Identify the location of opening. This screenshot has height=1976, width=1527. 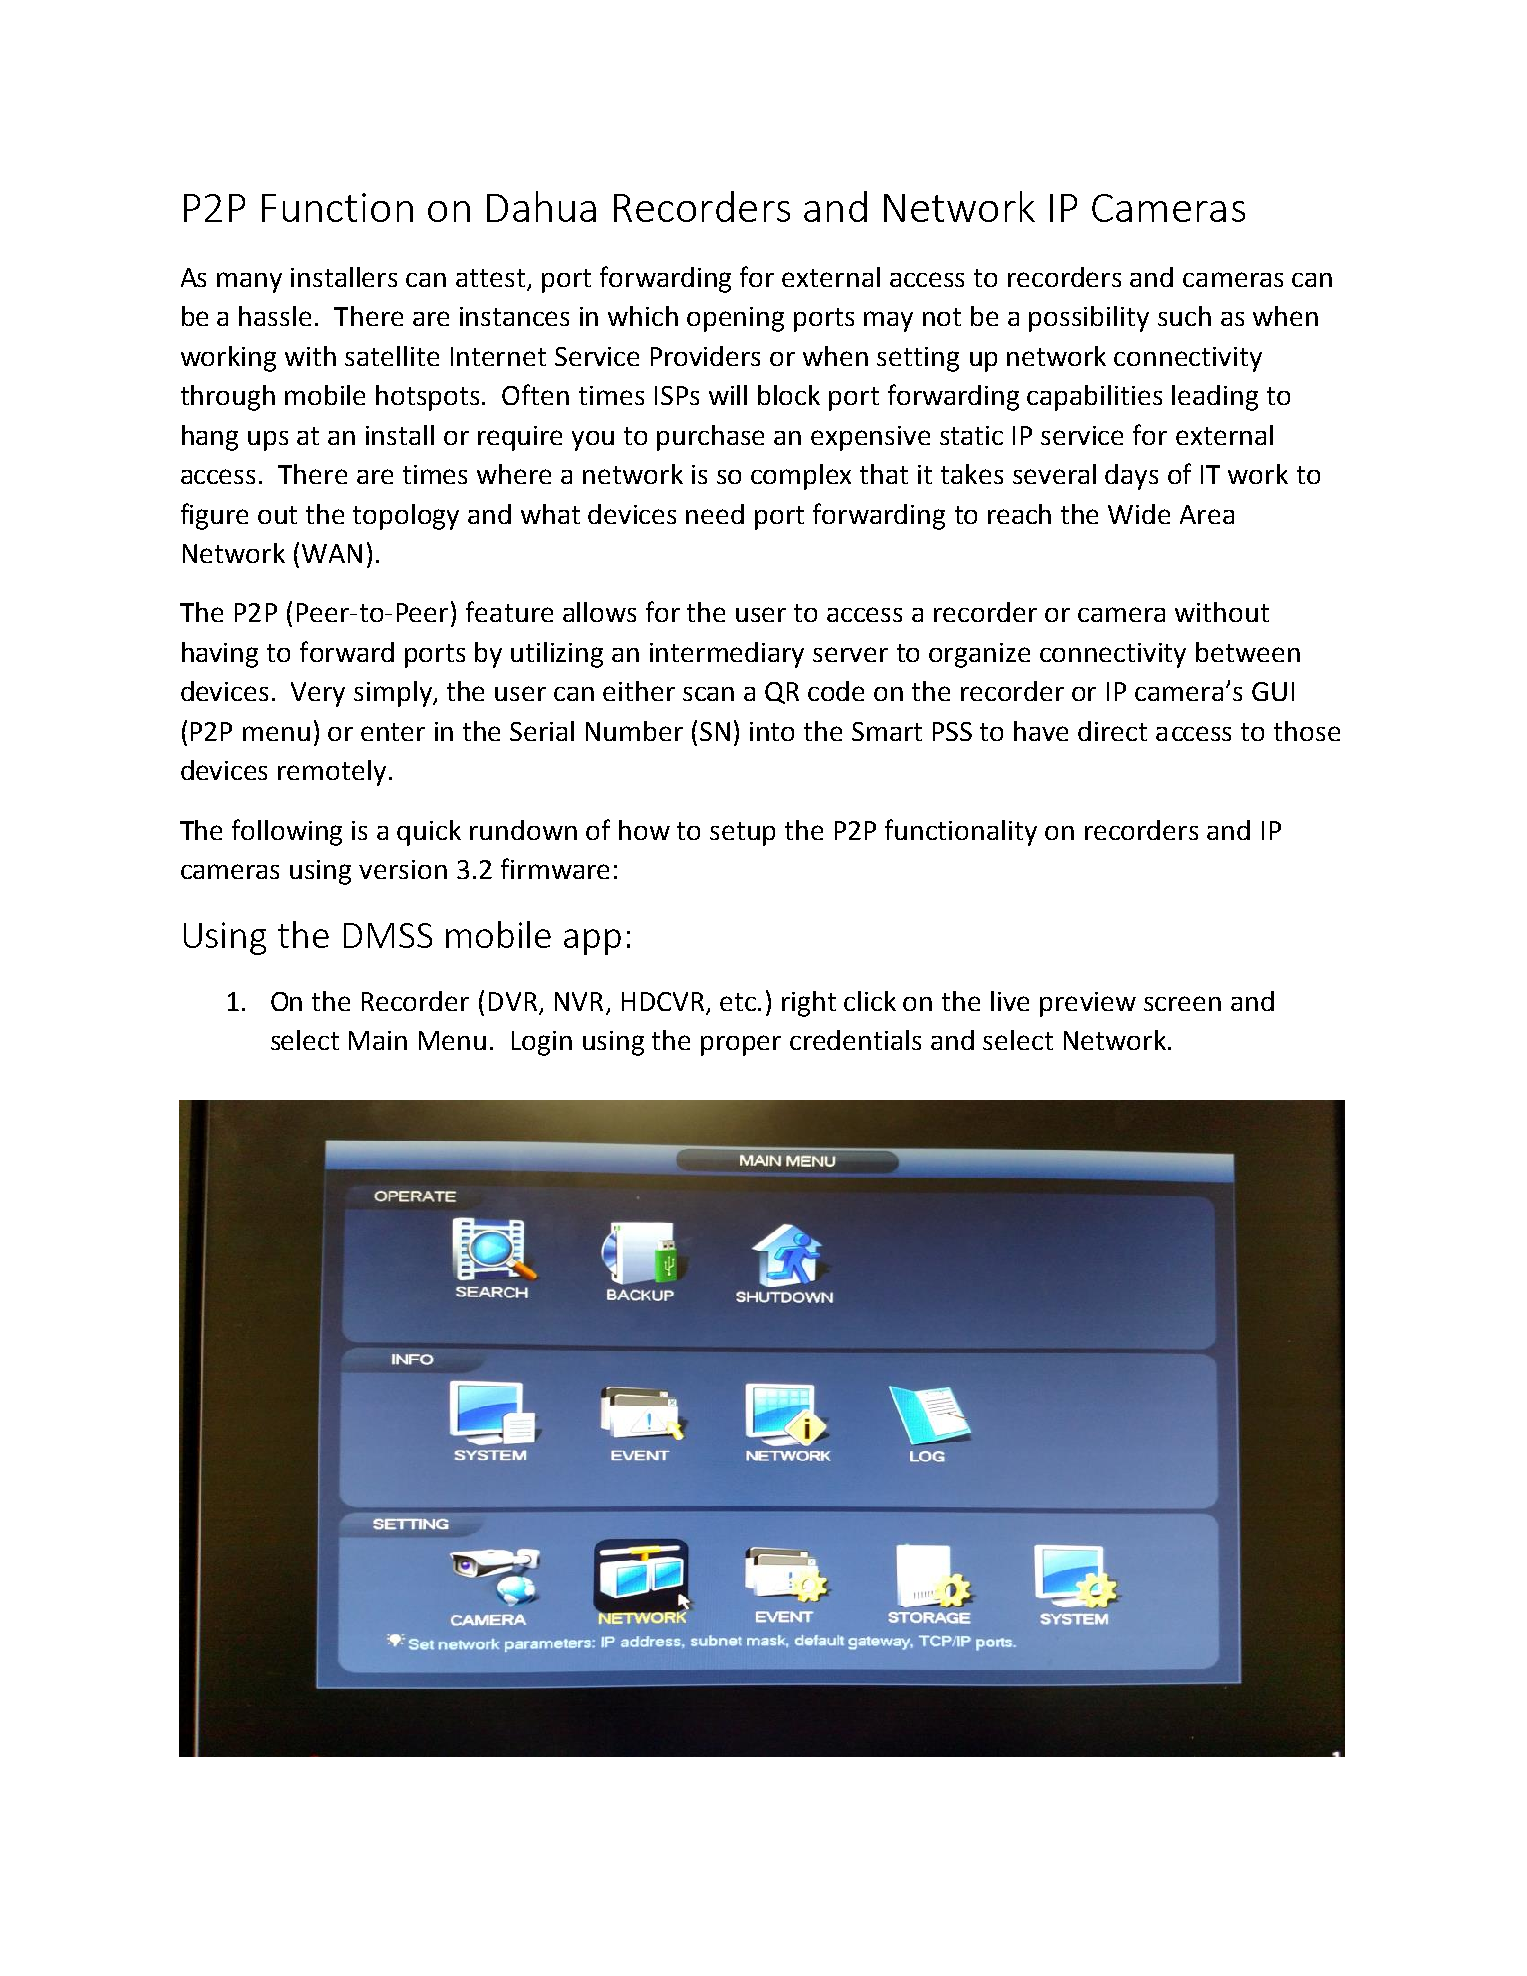
(735, 319).
